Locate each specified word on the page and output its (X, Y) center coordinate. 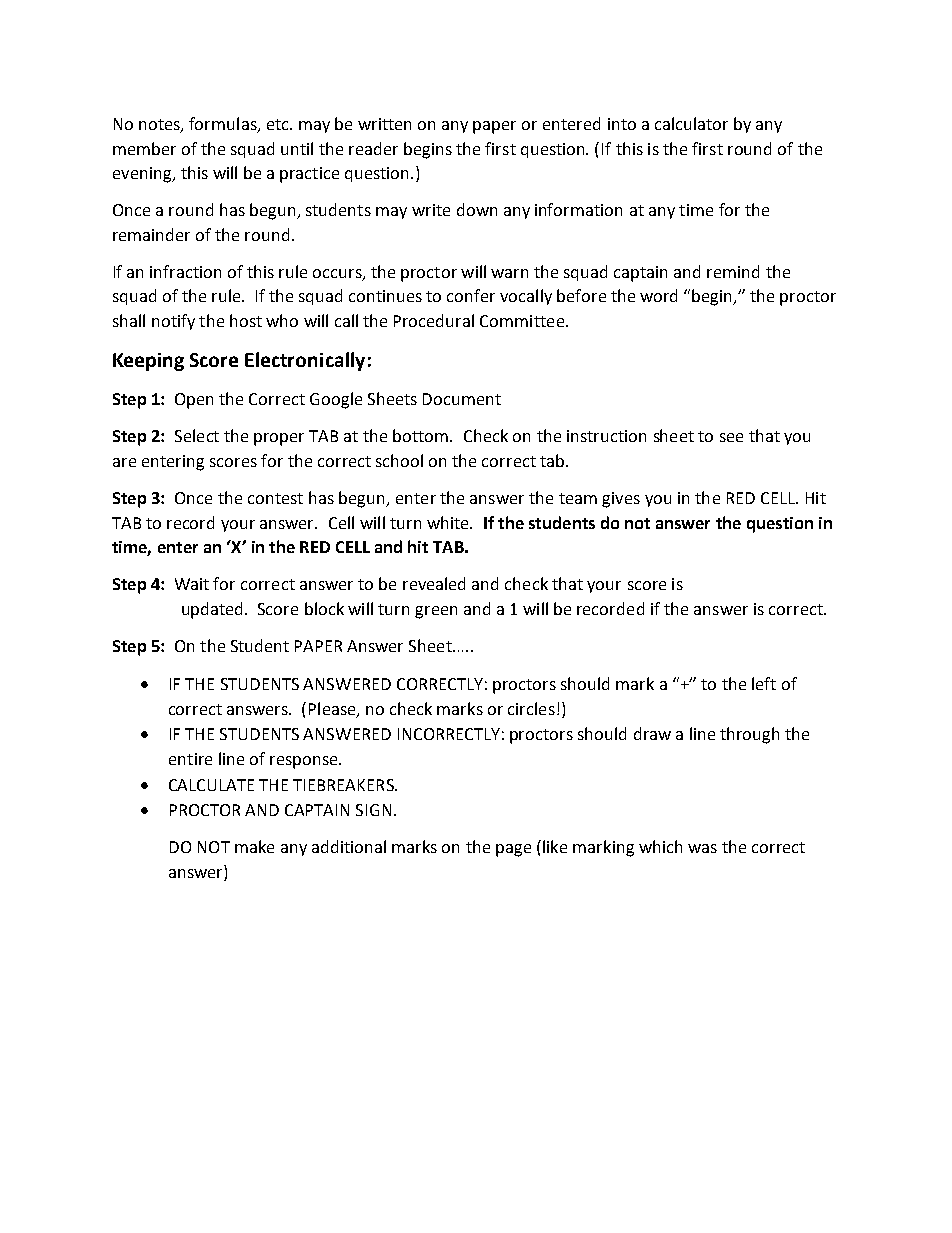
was (702, 848)
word (658, 295)
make (254, 846)
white (449, 522)
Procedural (434, 320)
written (384, 124)
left (764, 683)
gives (621, 500)
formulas (224, 124)
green (436, 612)
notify (173, 322)
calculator (691, 123)
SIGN (373, 810)
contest (275, 498)
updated (212, 610)
